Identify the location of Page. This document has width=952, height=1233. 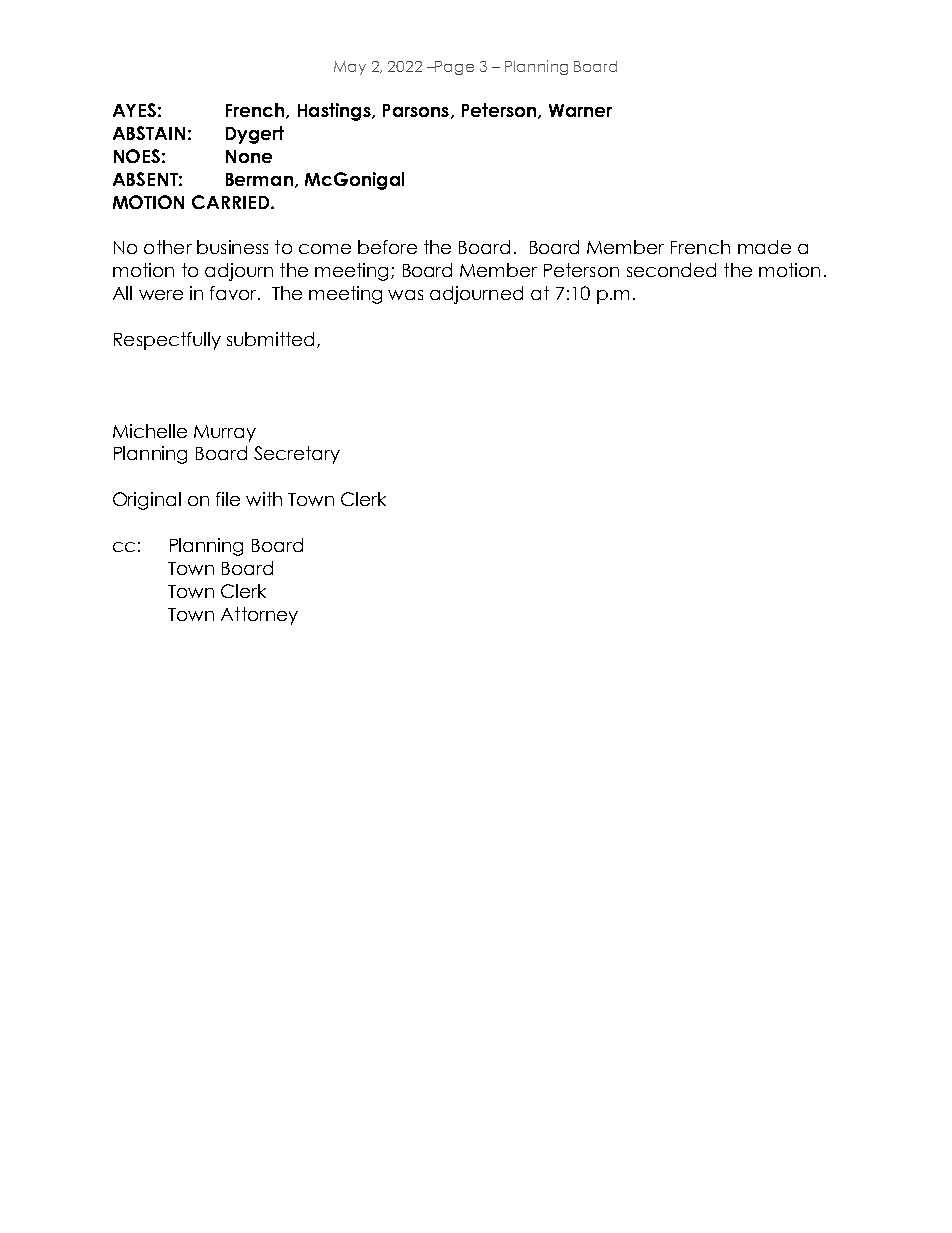
(453, 68).
